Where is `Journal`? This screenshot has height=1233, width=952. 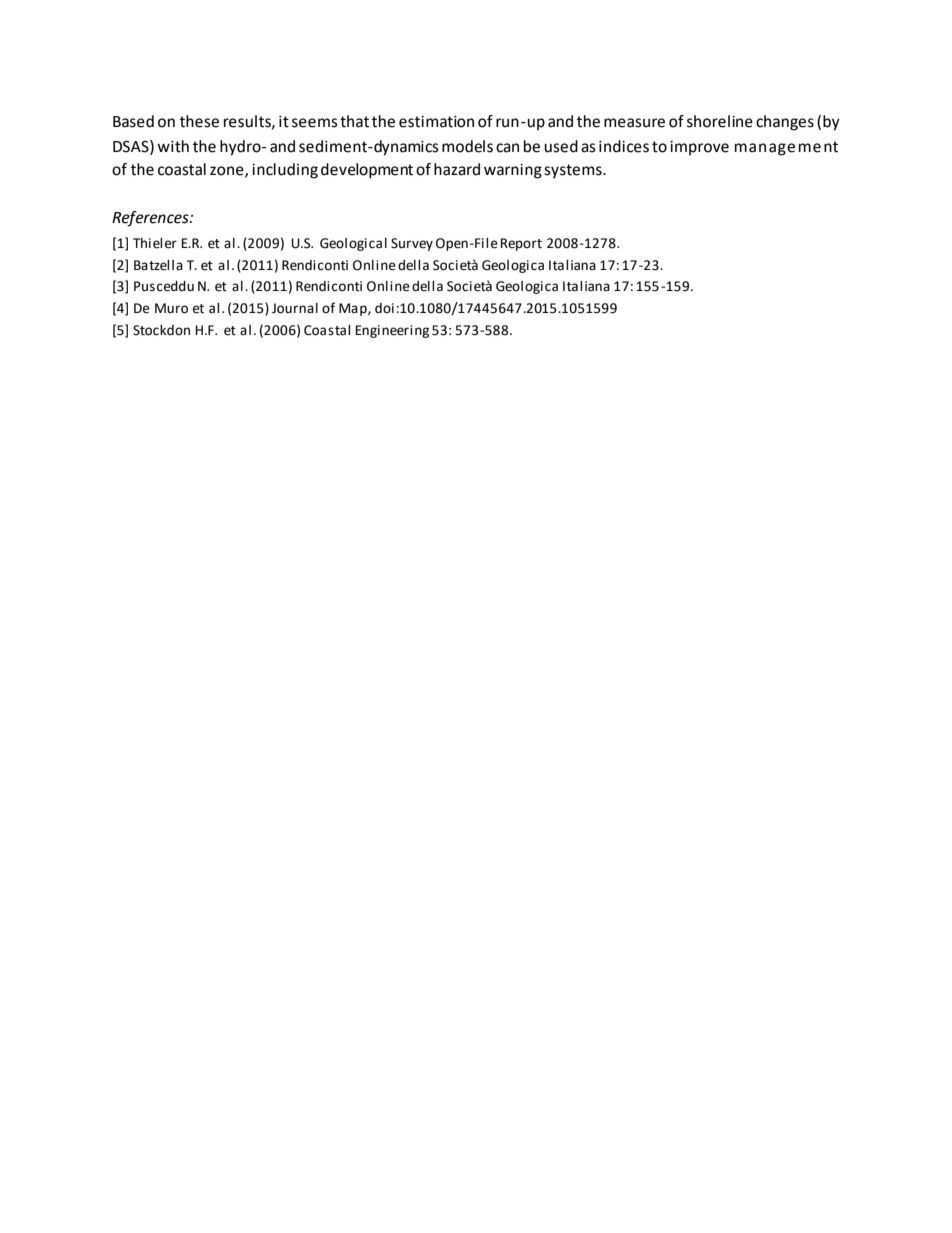
Journal is located at coordinates (295, 308).
